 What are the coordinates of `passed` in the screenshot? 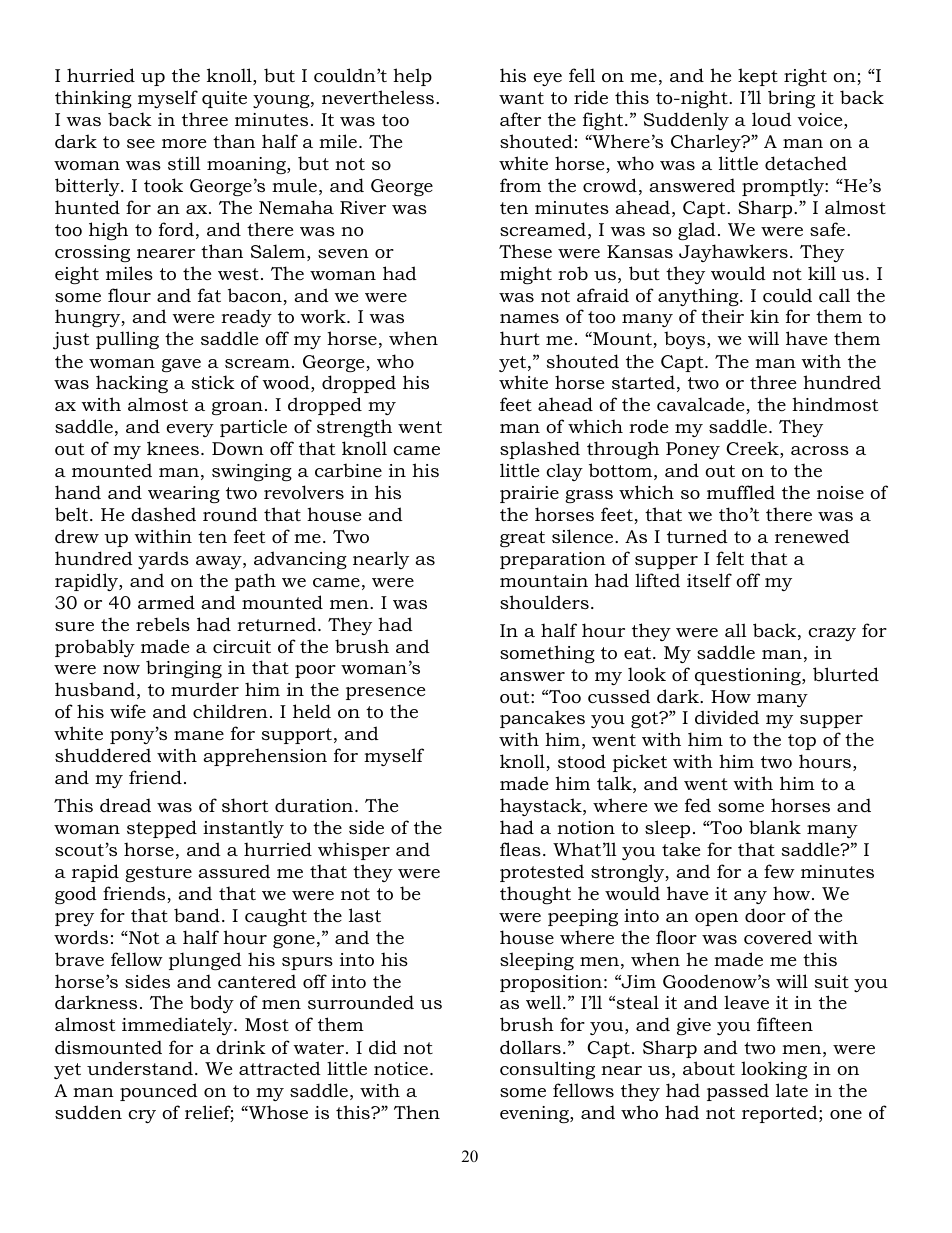 It's located at (738, 1092).
